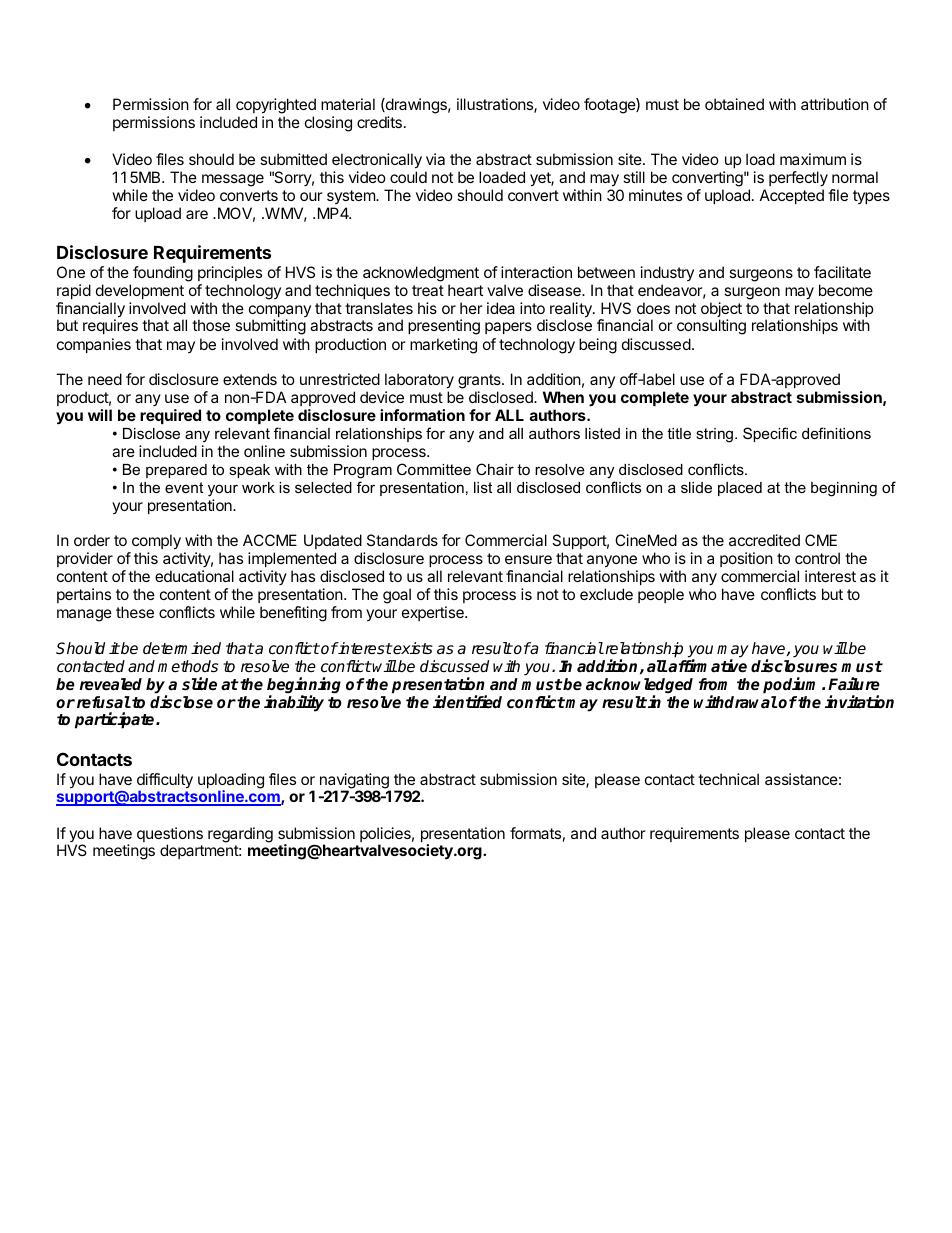 This screenshot has height=1233, width=952. Describe the element at coordinates (740, 489) in the screenshot. I see `placed` at that location.
